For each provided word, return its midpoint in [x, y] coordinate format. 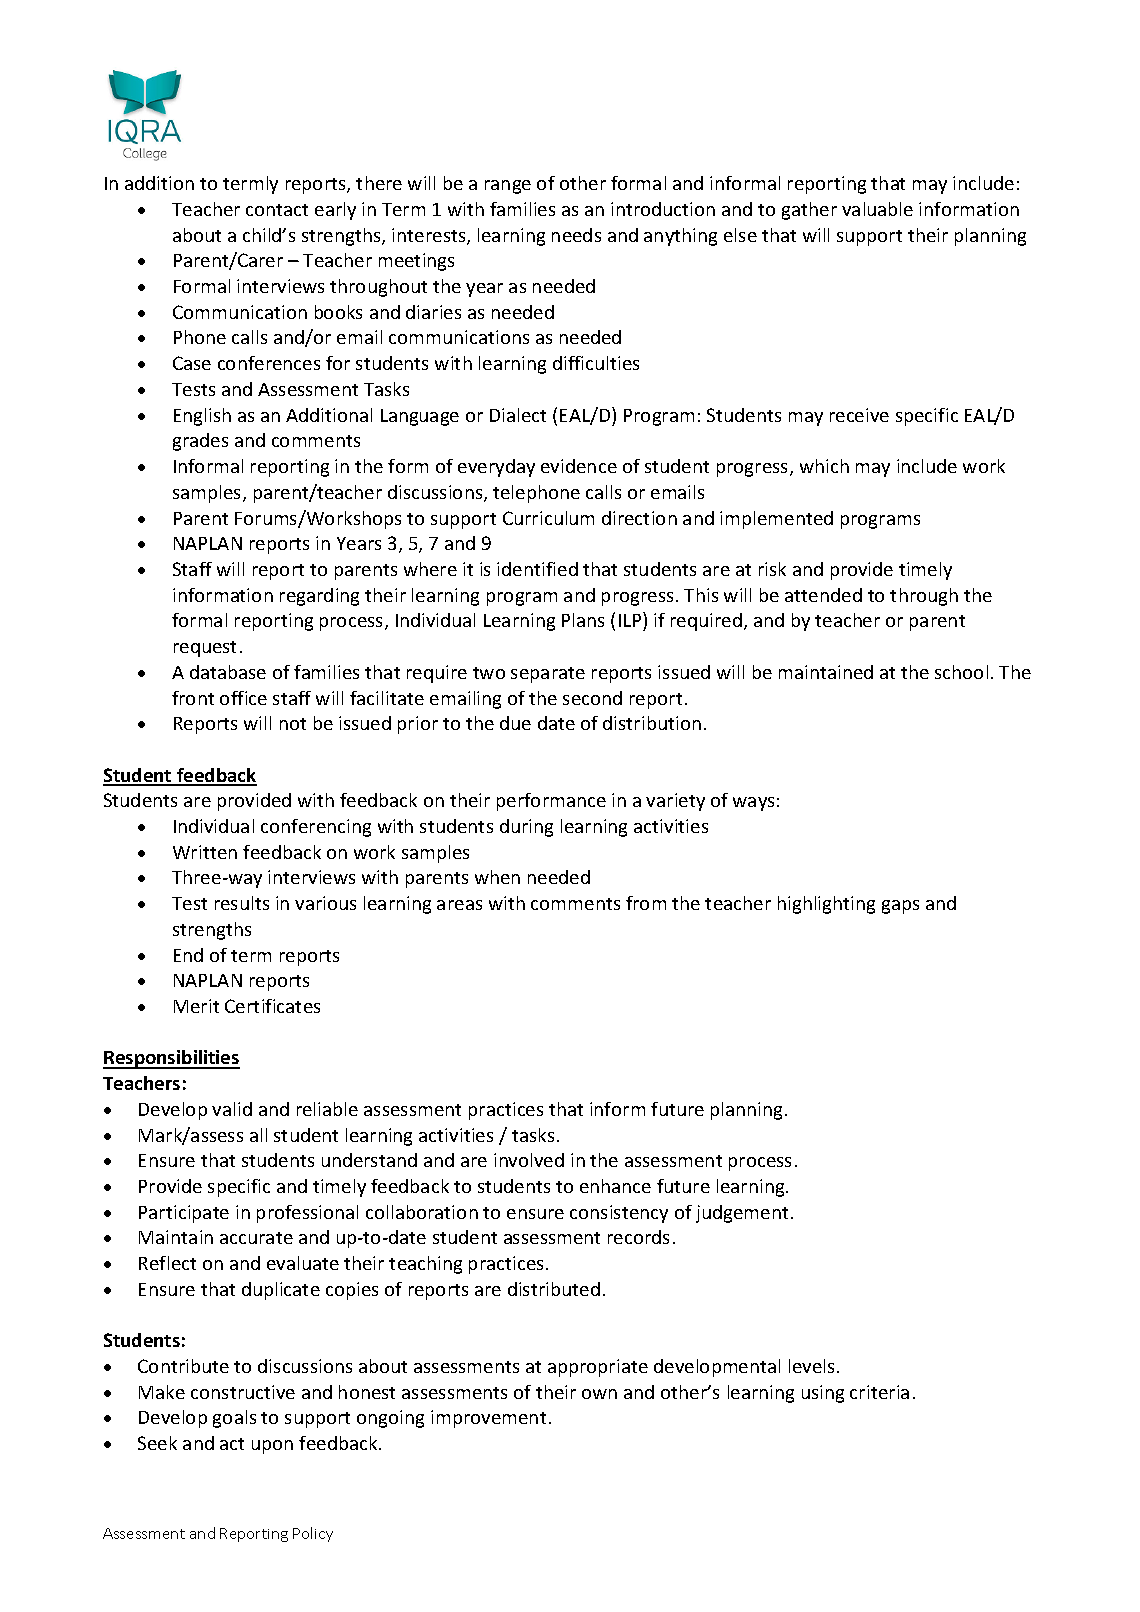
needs [576, 235]
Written [205, 852]
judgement [742, 1214]
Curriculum [548, 518]
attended [823, 595]
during [526, 828]
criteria [879, 1392]
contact [277, 210]
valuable [877, 209]
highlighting [826, 905]
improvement [488, 1419]
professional [307, 1214]
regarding [319, 597]
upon [272, 1447]
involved [529, 1160]
